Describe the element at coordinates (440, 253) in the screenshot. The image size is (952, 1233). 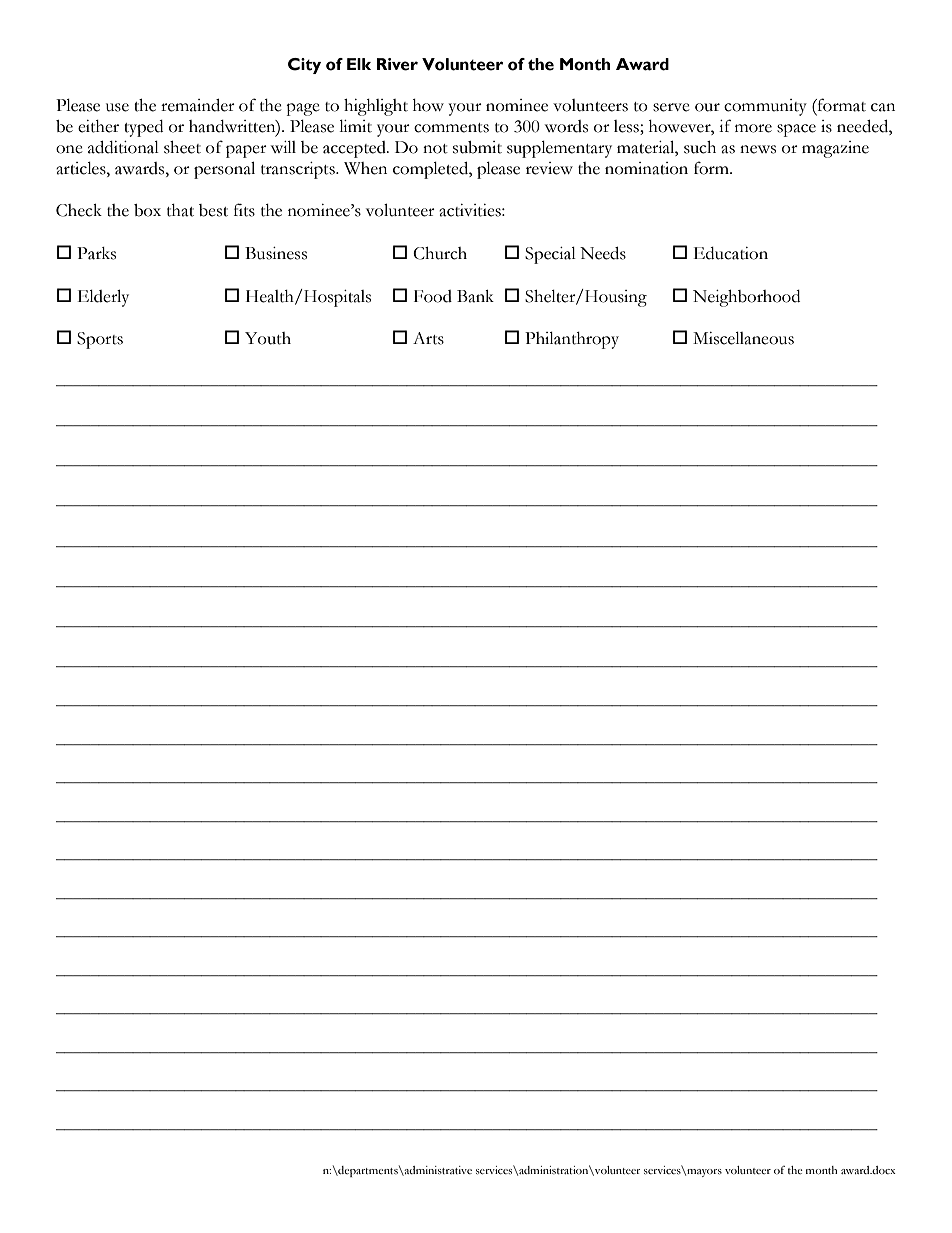
I see `Church` at that location.
